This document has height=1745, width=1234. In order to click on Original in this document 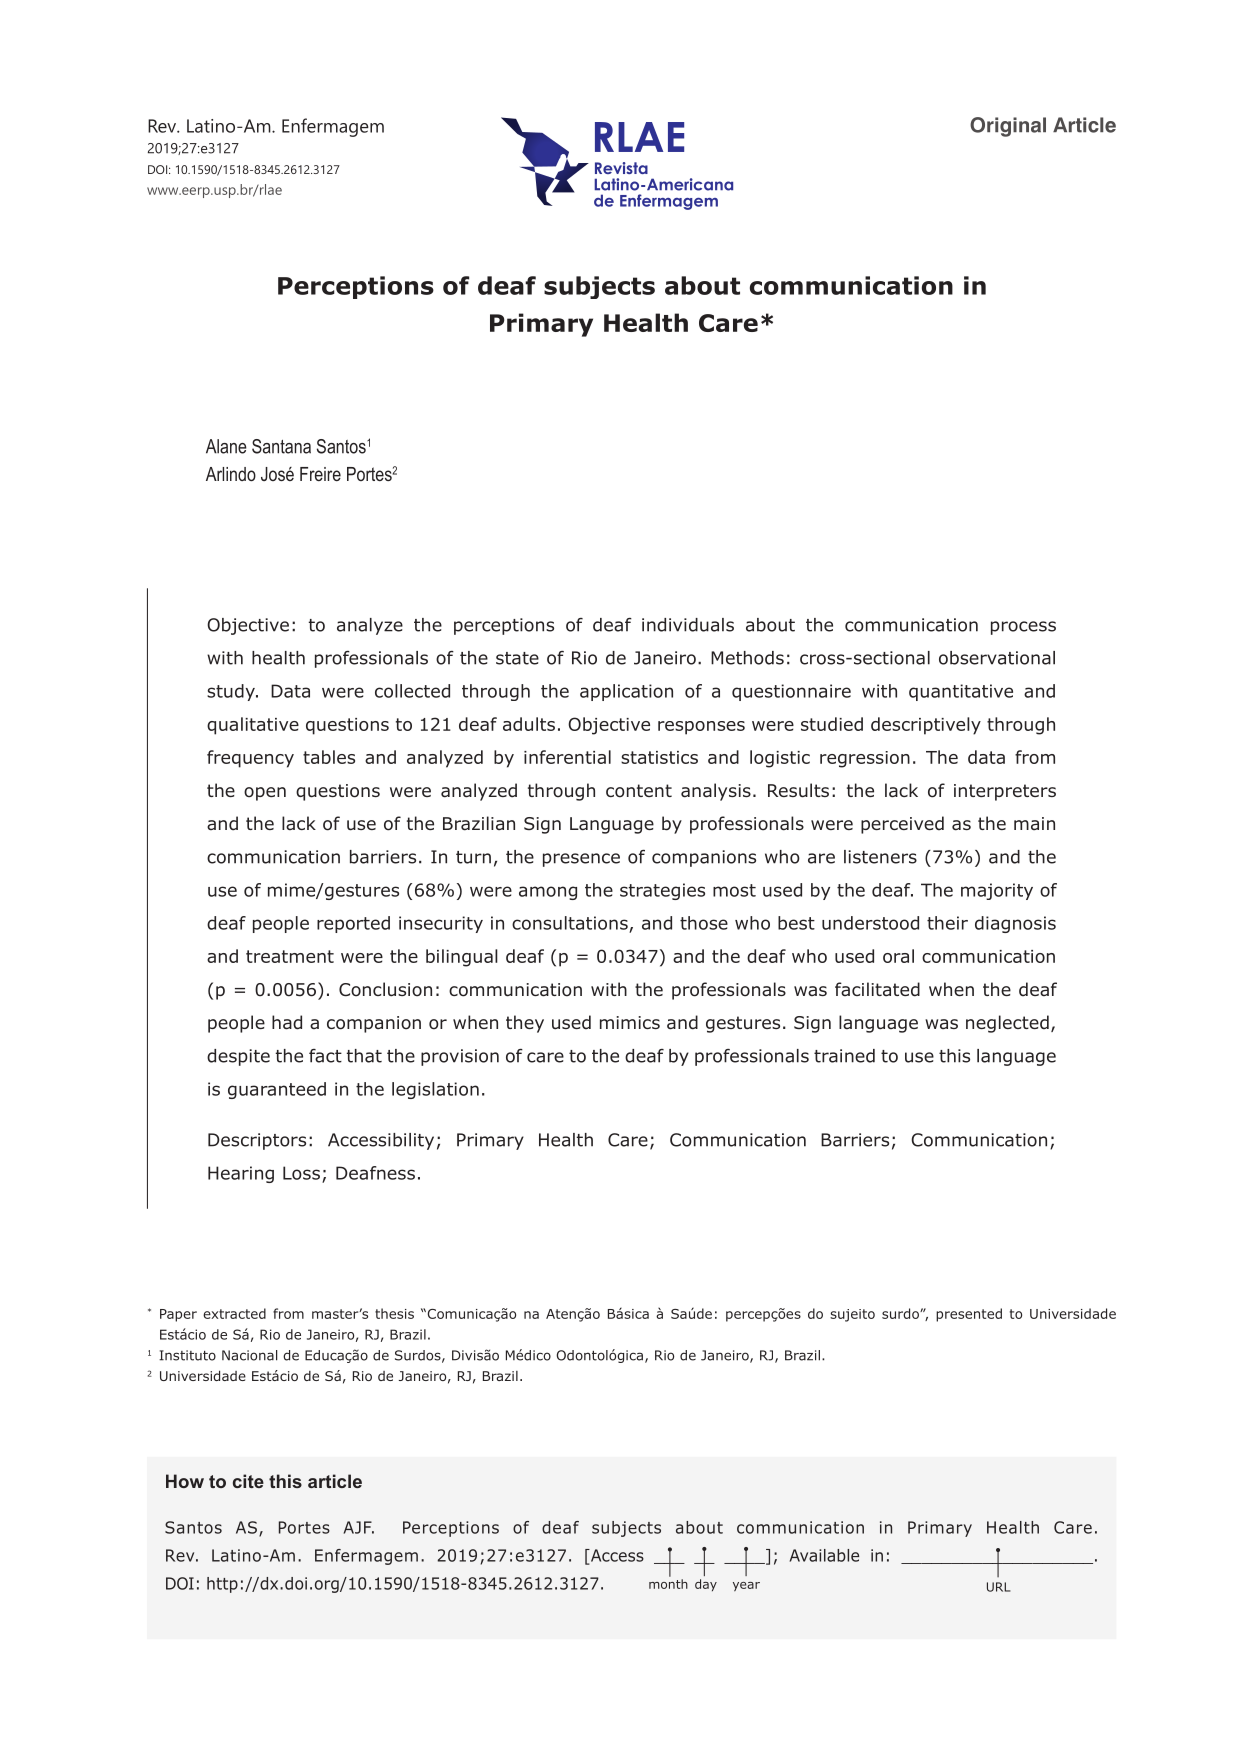, I will do `click(1008, 127)`.
